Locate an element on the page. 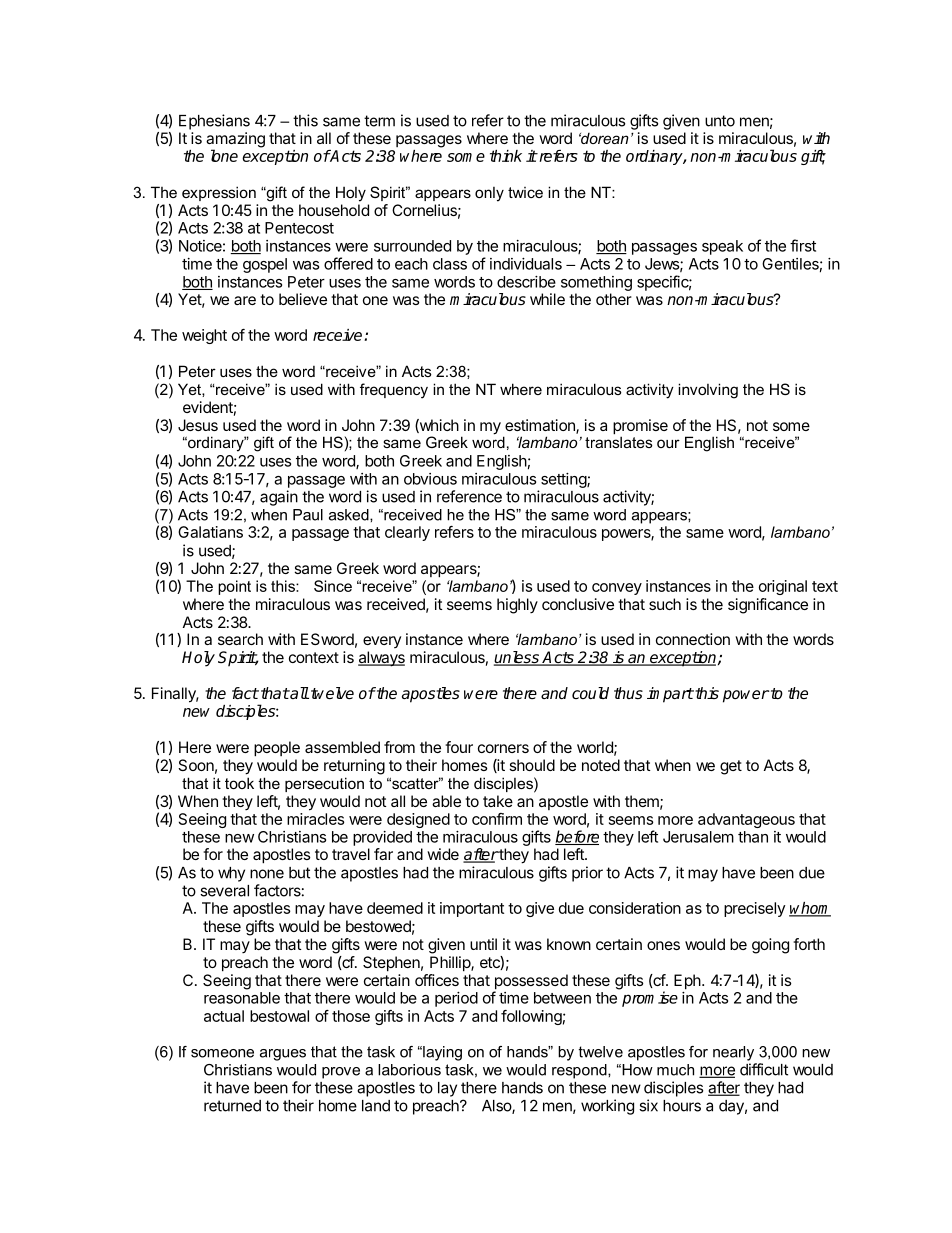 The width and height of the document is (952, 1233). argues is located at coordinates (283, 1055).
